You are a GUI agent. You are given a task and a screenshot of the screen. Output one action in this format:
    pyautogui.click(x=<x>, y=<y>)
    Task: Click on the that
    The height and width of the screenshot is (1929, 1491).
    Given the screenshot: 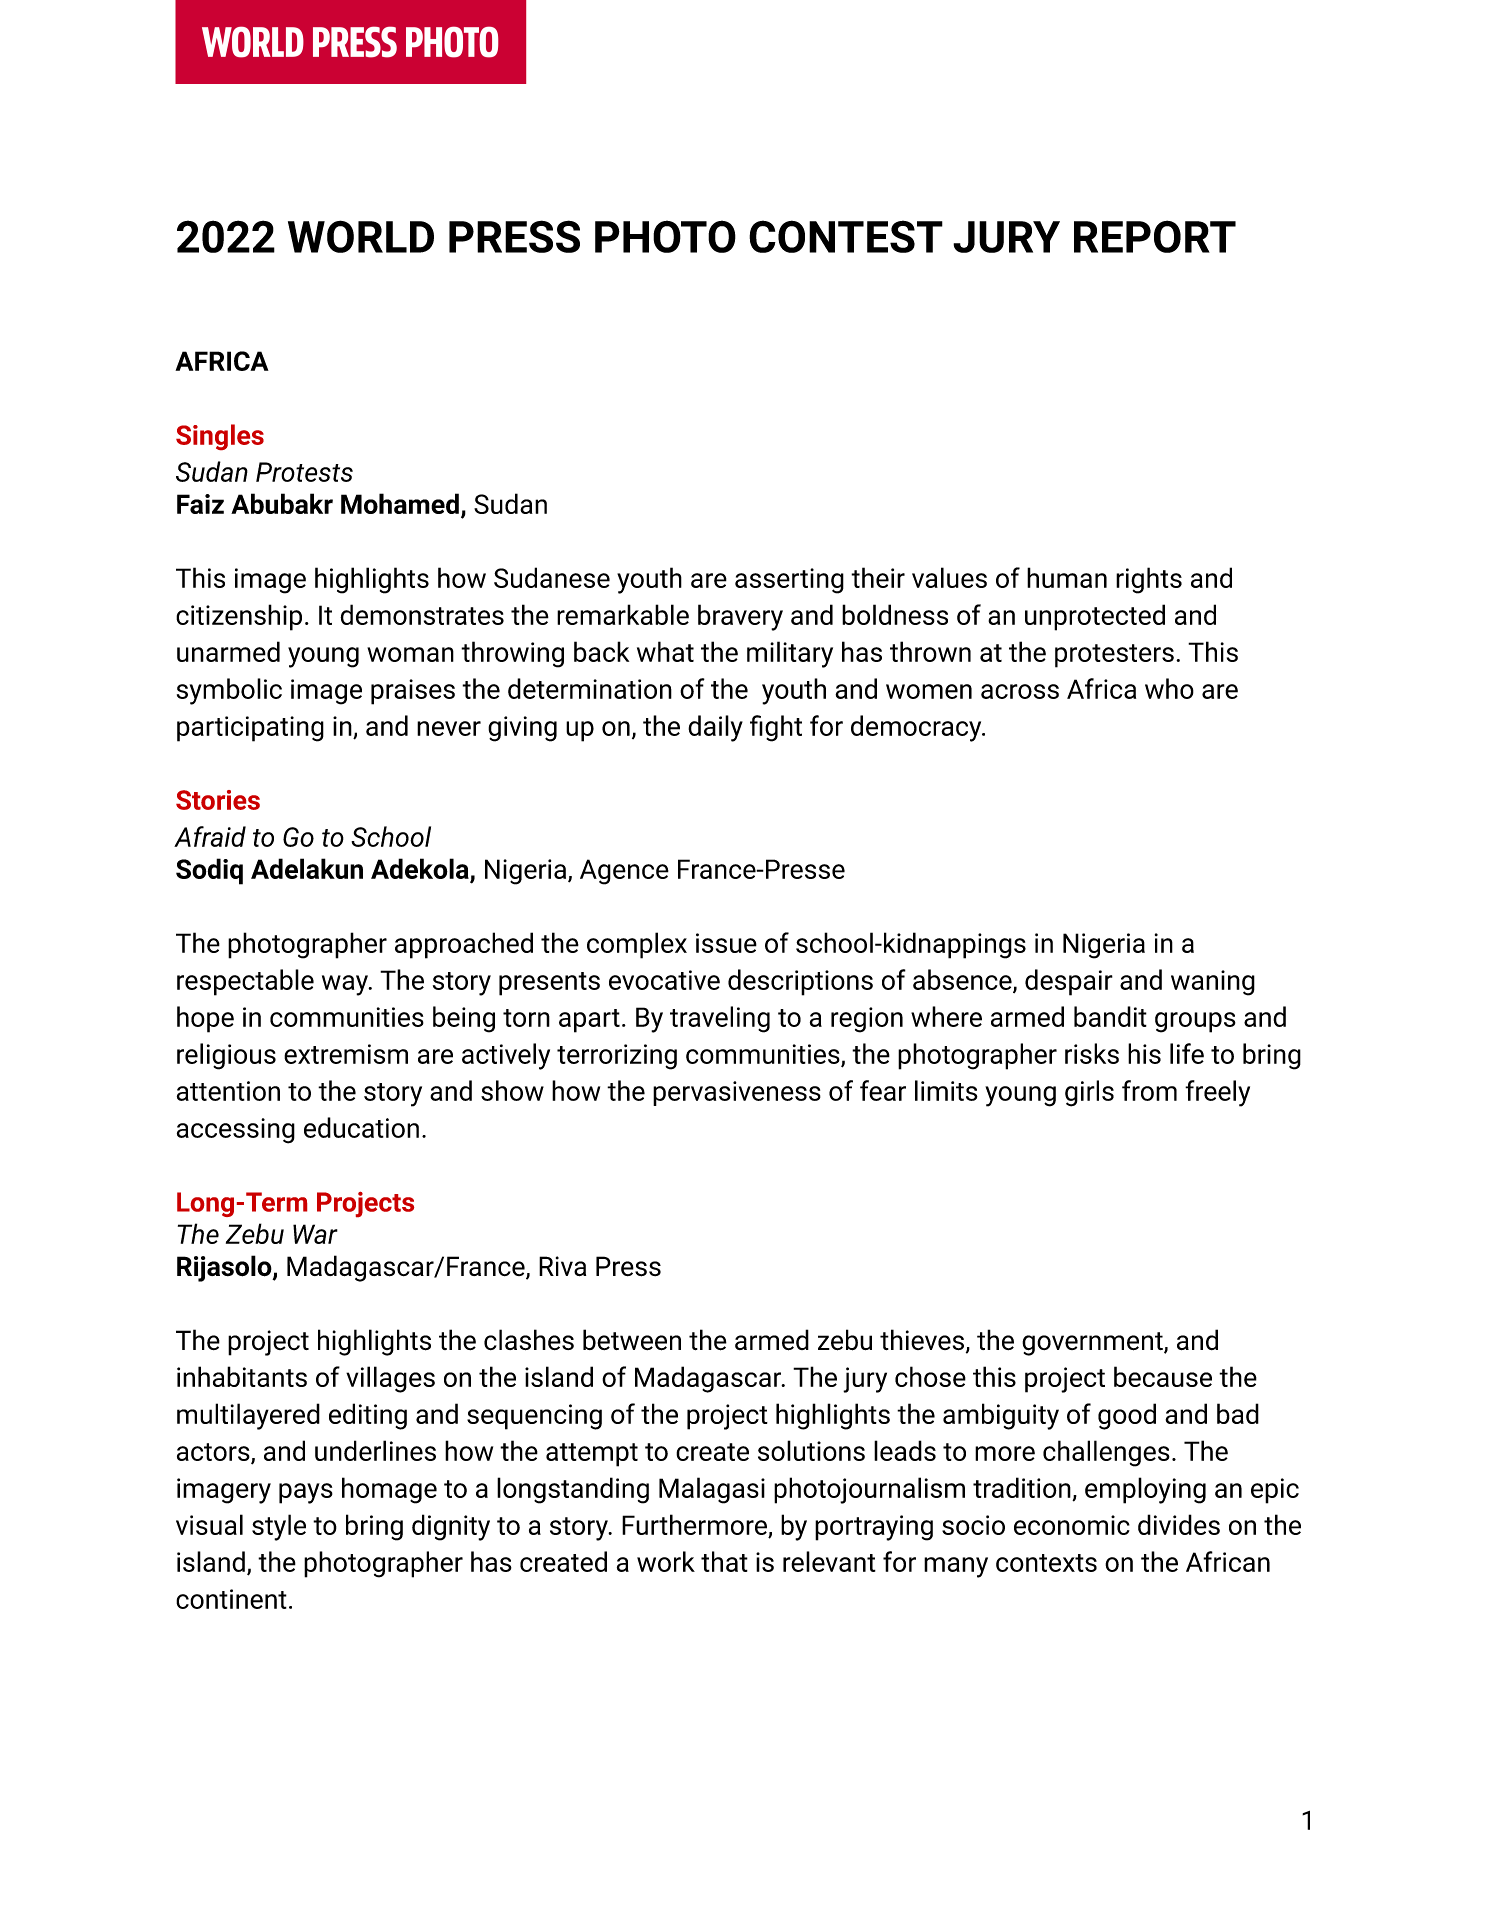 What is the action you would take?
    pyautogui.click(x=724, y=1561)
